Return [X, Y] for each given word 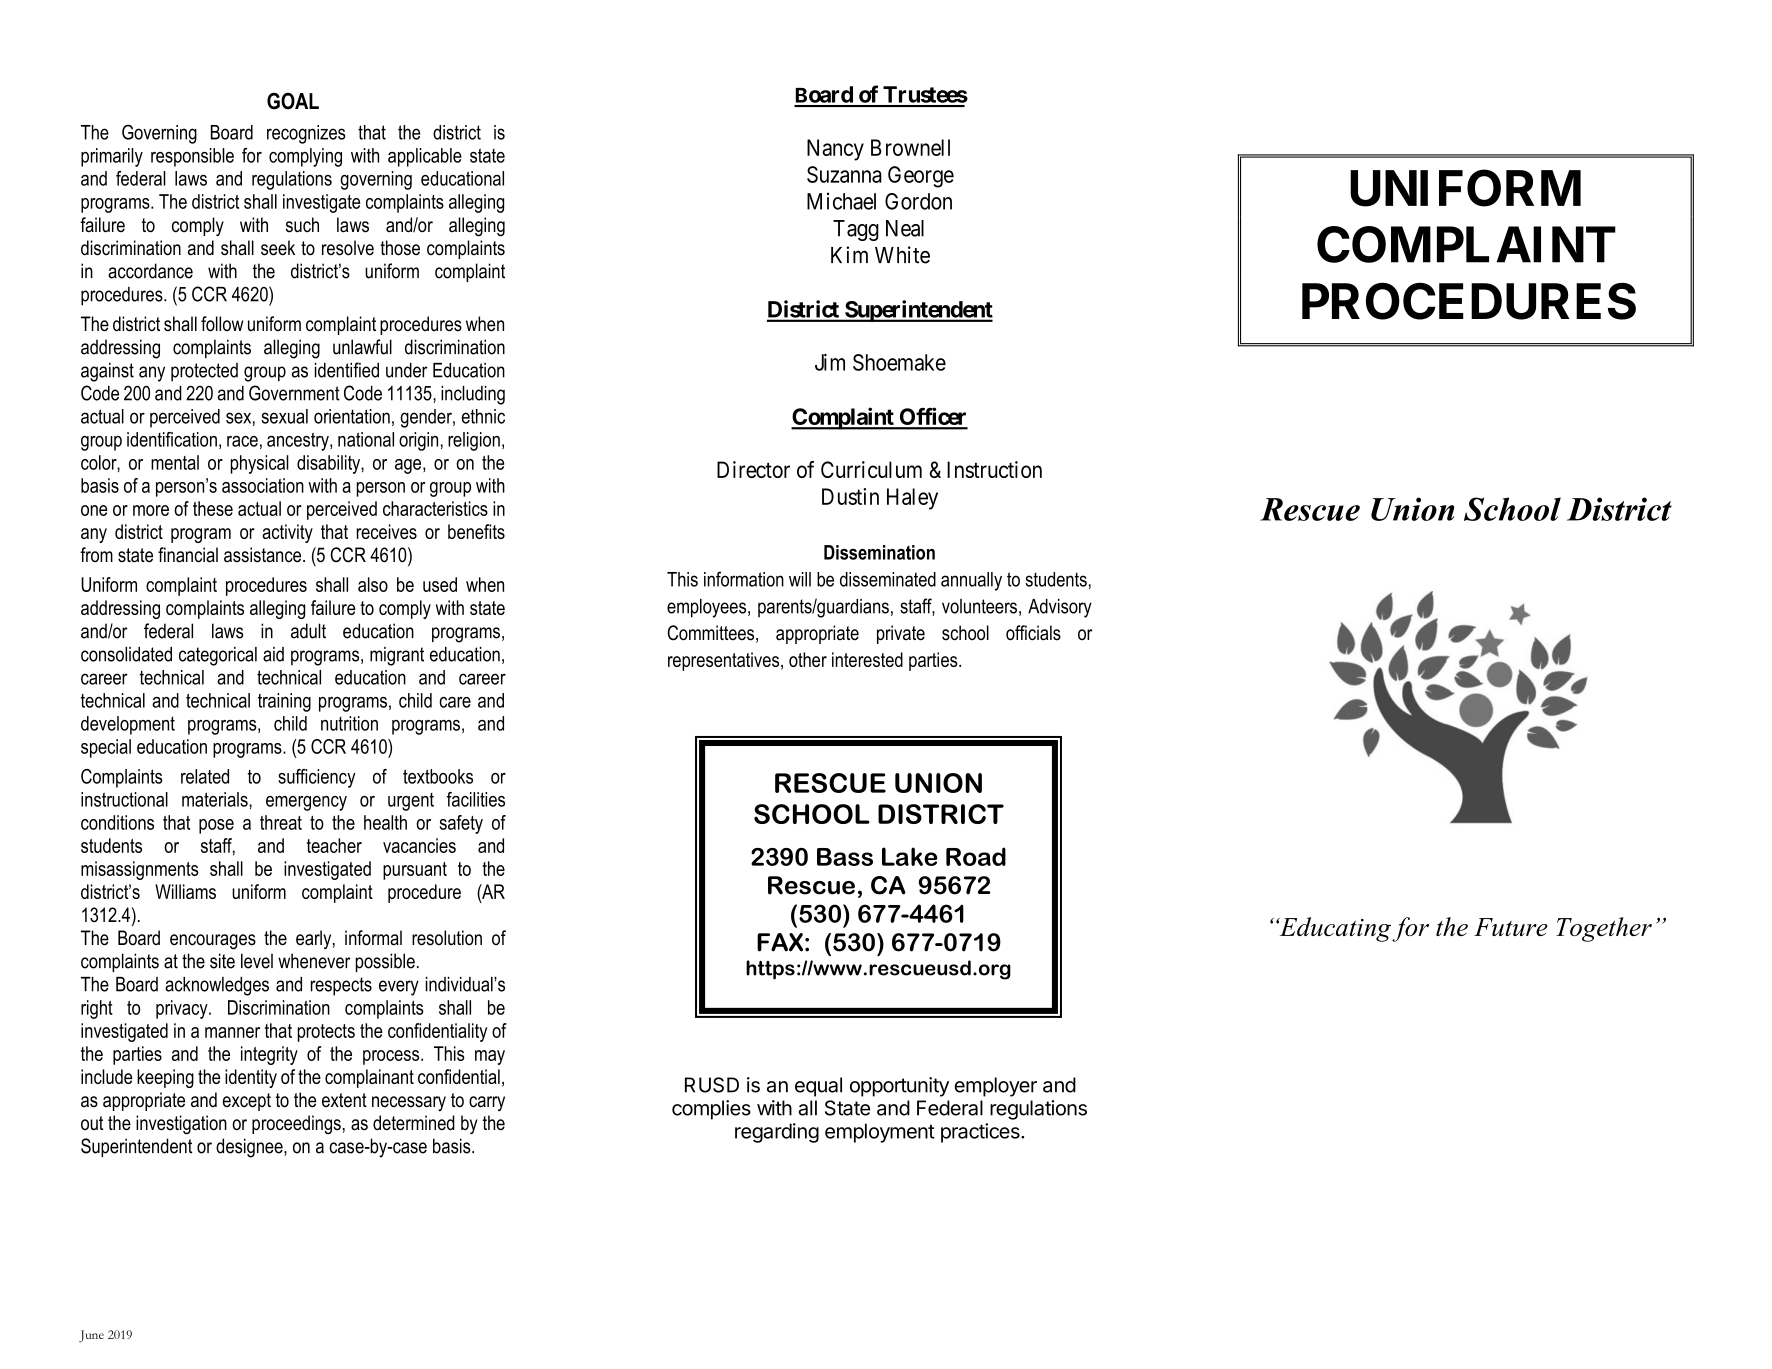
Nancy [835, 150]
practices [981, 1133]
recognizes [306, 134]
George [921, 177]
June [91, 1336]
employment [880, 1133]
